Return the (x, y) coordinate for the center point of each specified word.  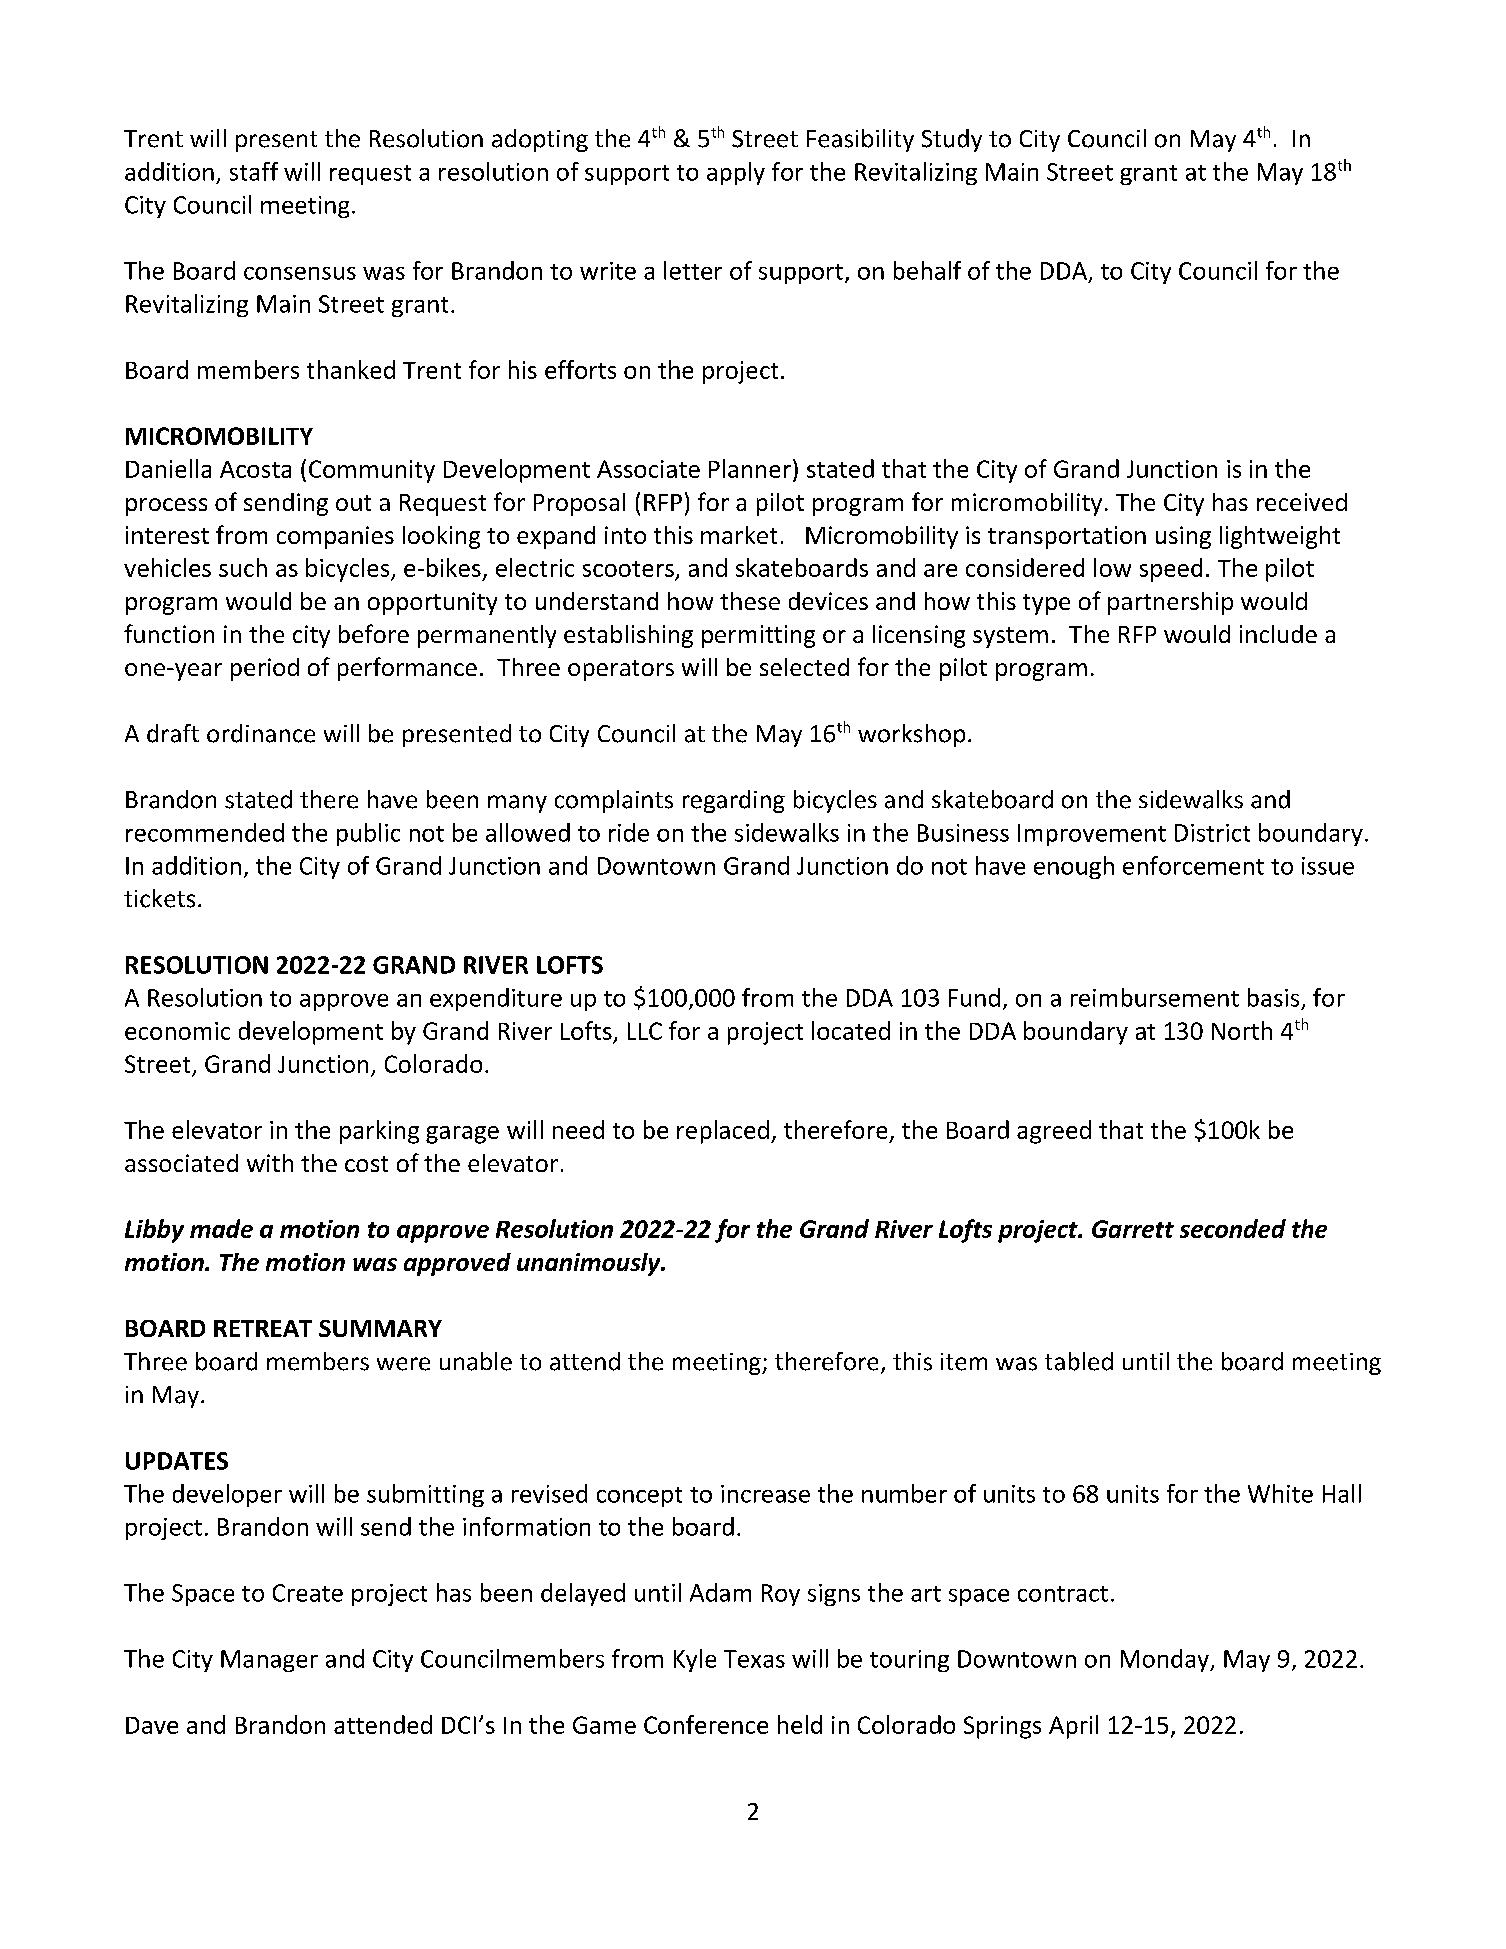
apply (736, 173)
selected (804, 667)
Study (952, 140)
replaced (723, 1132)
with (270, 1163)
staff (254, 171)
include (1278, 634)
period (265, 669)
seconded (1233, 1228)
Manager (269, 1661)
